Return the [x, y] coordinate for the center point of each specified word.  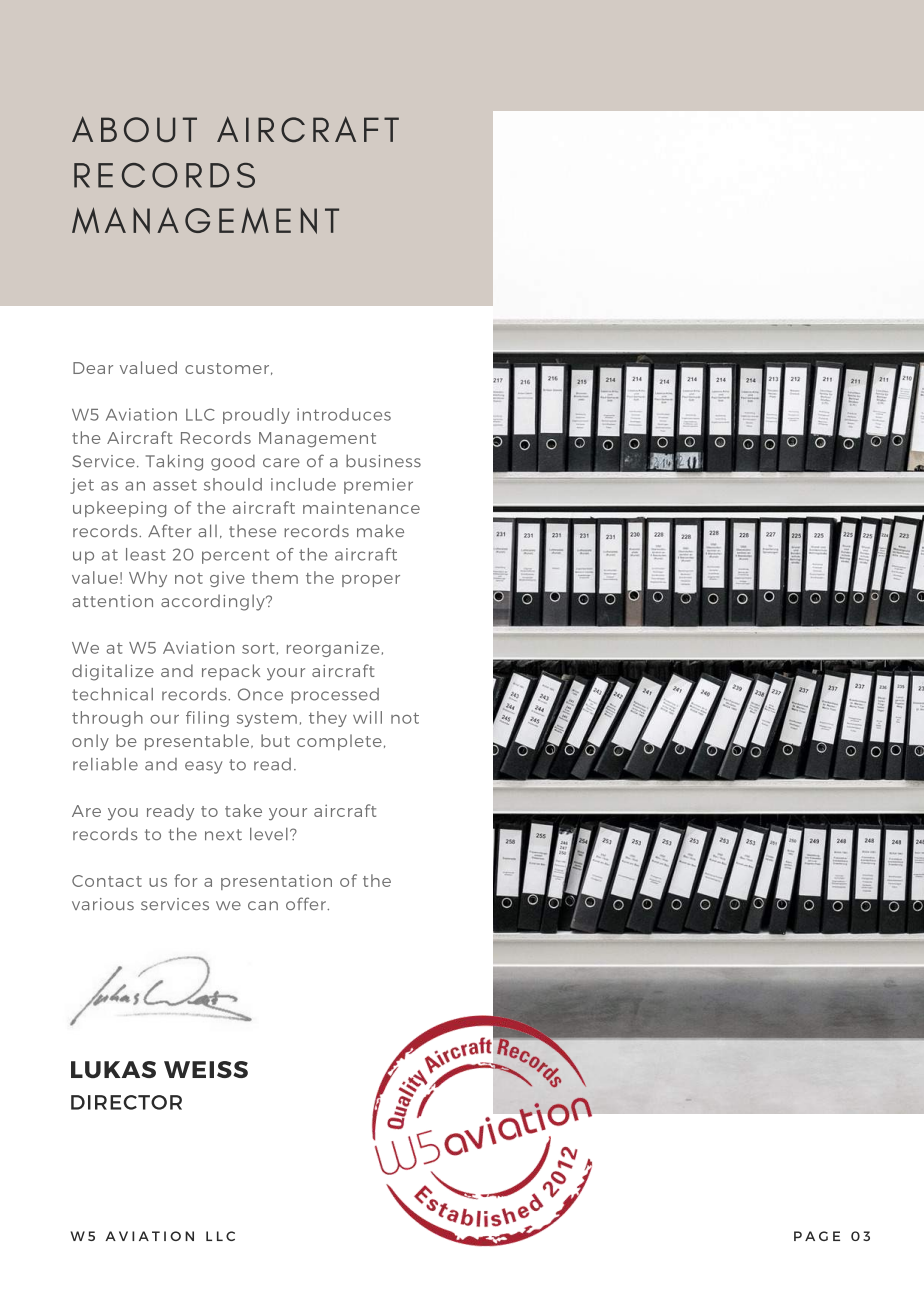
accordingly [214, 602]
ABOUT [134, 129]
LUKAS [113, 1069]
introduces [344, 414]
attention [112, 601]
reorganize [333, 649]
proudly [256, 416]
